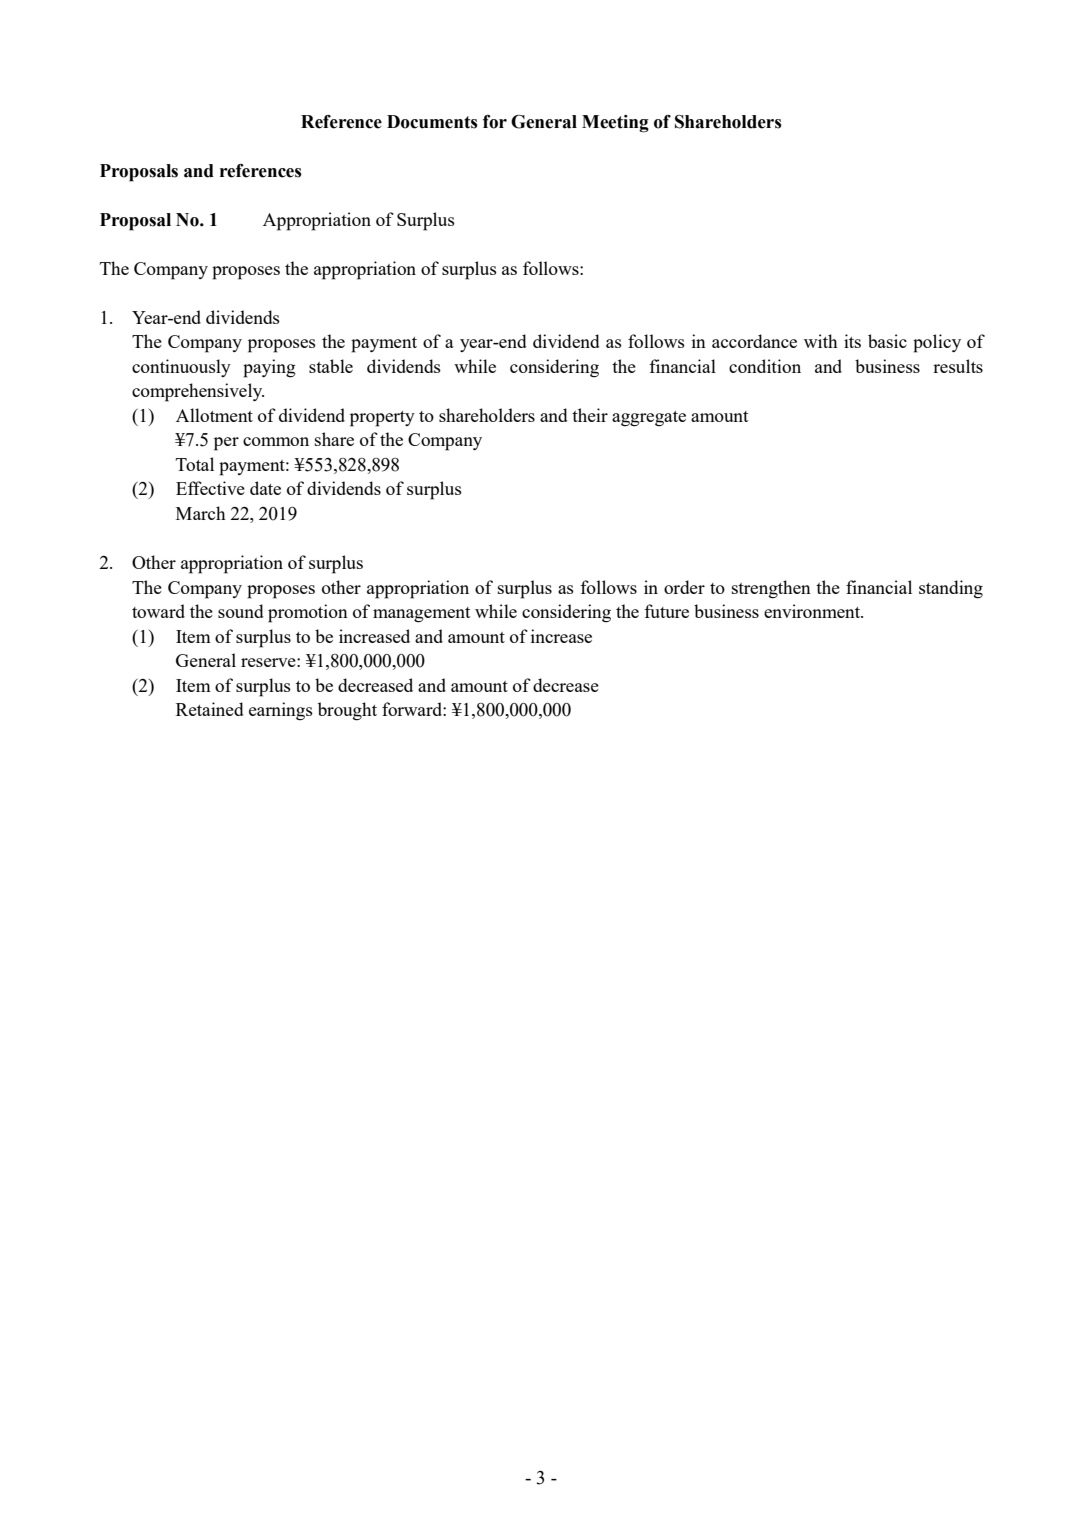 Image resolution: width=1081 pixels, height=1530 pixels. I want to click on Documents, so click(432, 122).
